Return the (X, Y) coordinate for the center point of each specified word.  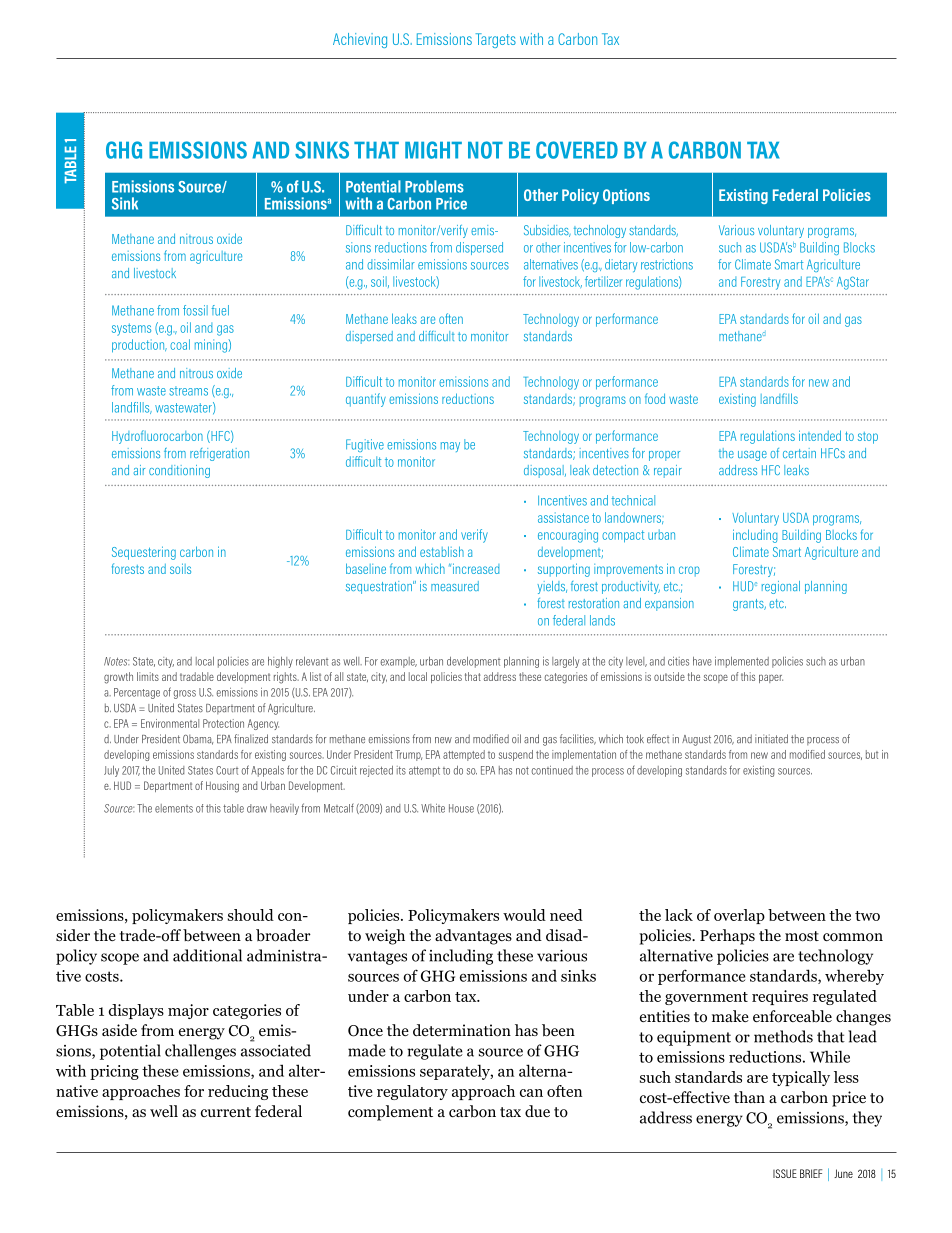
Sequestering (144, 553)
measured (455, 586)
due (537, 1111)
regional (781, 587)
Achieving (360, 40)
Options (626, 196)
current (226, 1112)
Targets (496, 40)
